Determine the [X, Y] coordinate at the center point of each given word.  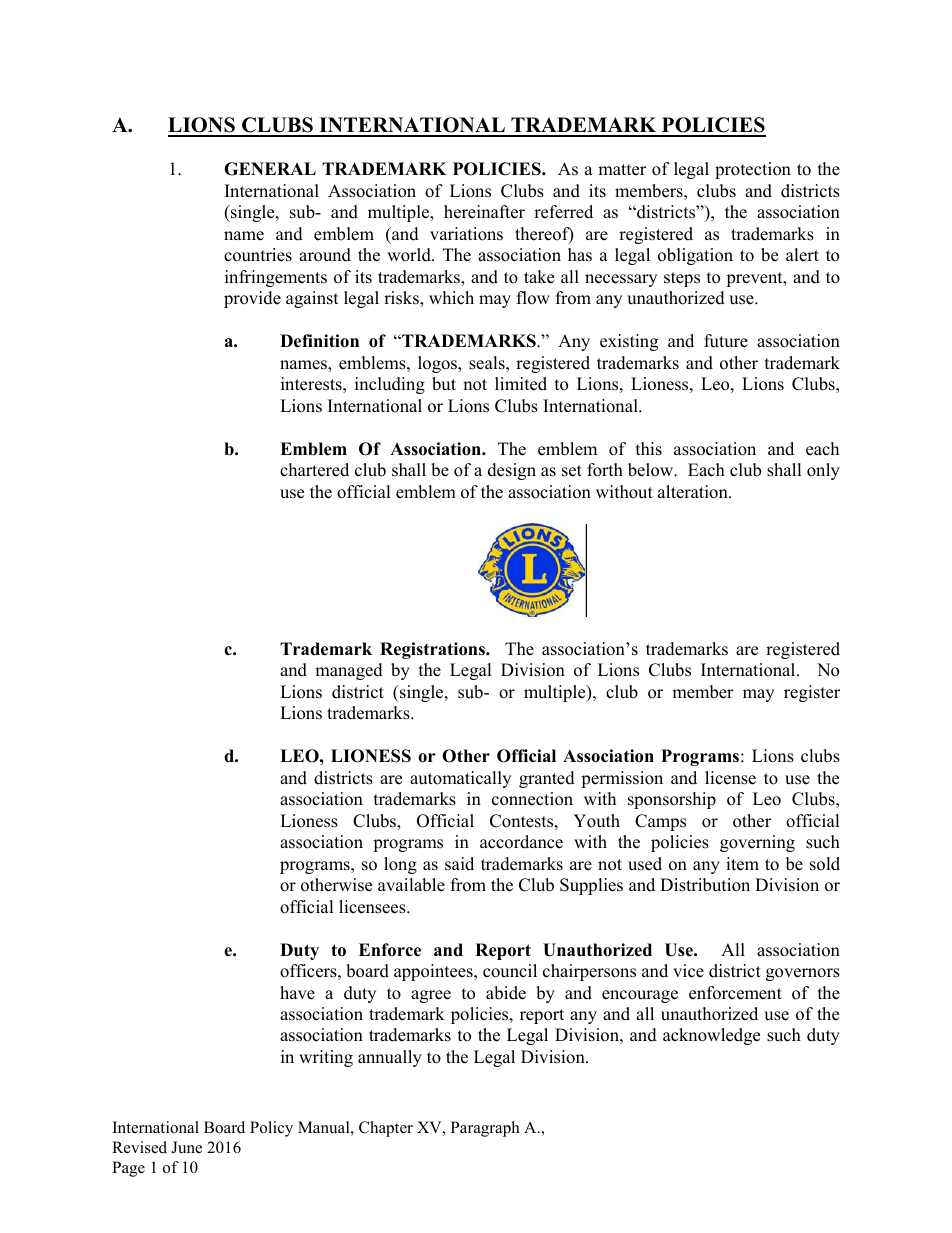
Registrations [433, 650]
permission [622, 779]
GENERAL [270, 169]
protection [753, 170]
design [512, 471]
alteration [694, 492]
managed [349, 671]
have [297, 993]
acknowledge [711, 1036]
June [186, 1147]
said [459, 864]
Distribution [705, 885]
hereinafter [484, 212]
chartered [314, 470]
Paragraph [485, 1129]
